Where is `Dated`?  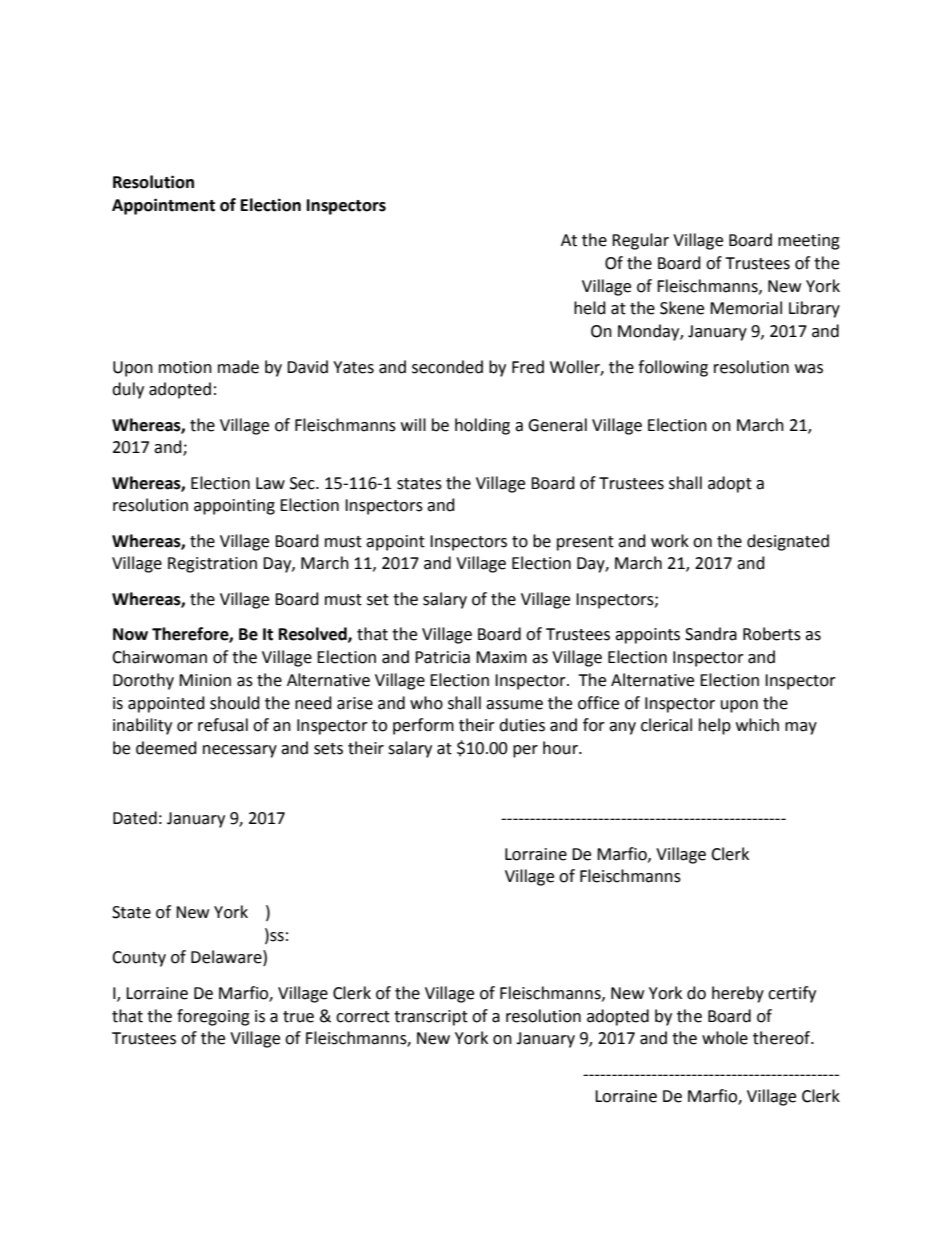
Dated is located at coordinates (135, 818).
